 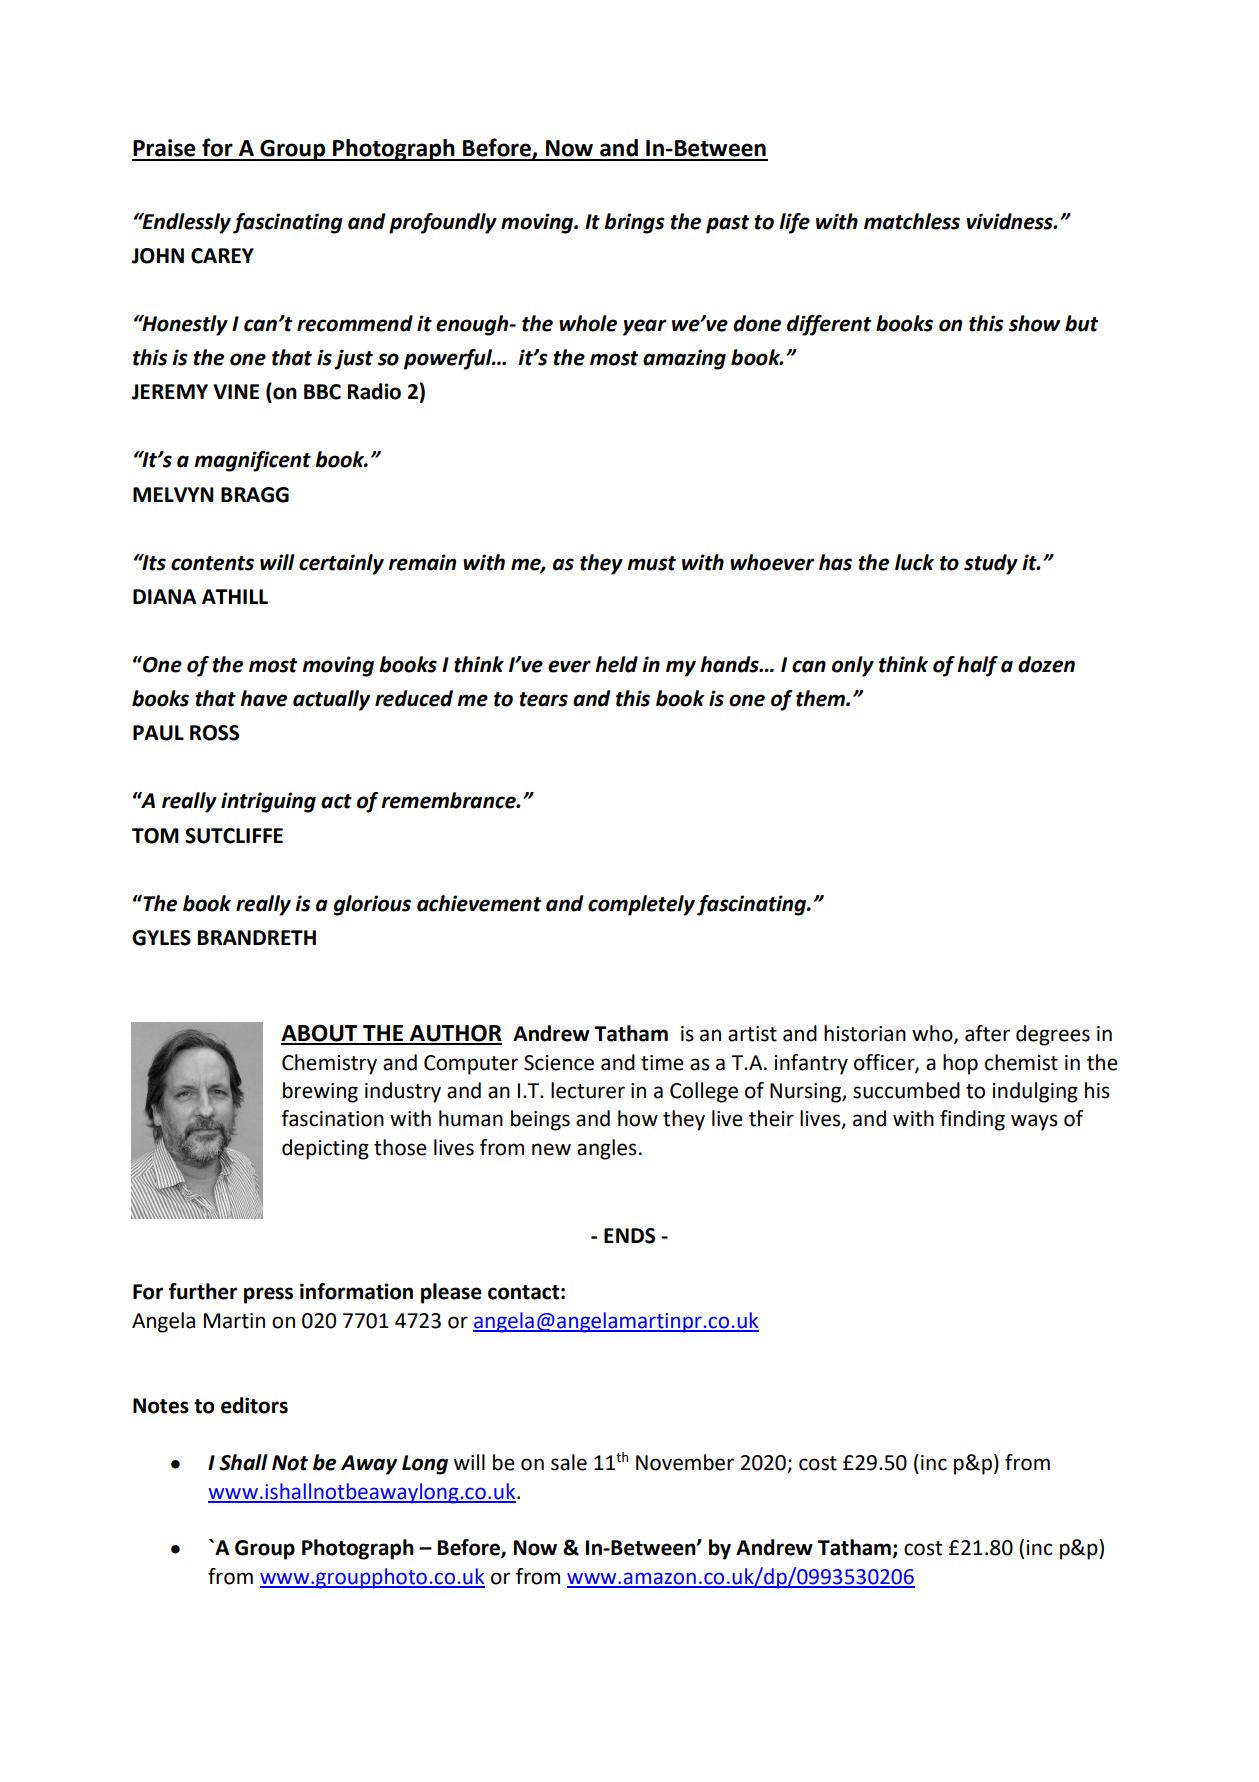 What do you see at coordinates (987, 1033) in the document?
I see `after` at bounding box center [987, 1033].
